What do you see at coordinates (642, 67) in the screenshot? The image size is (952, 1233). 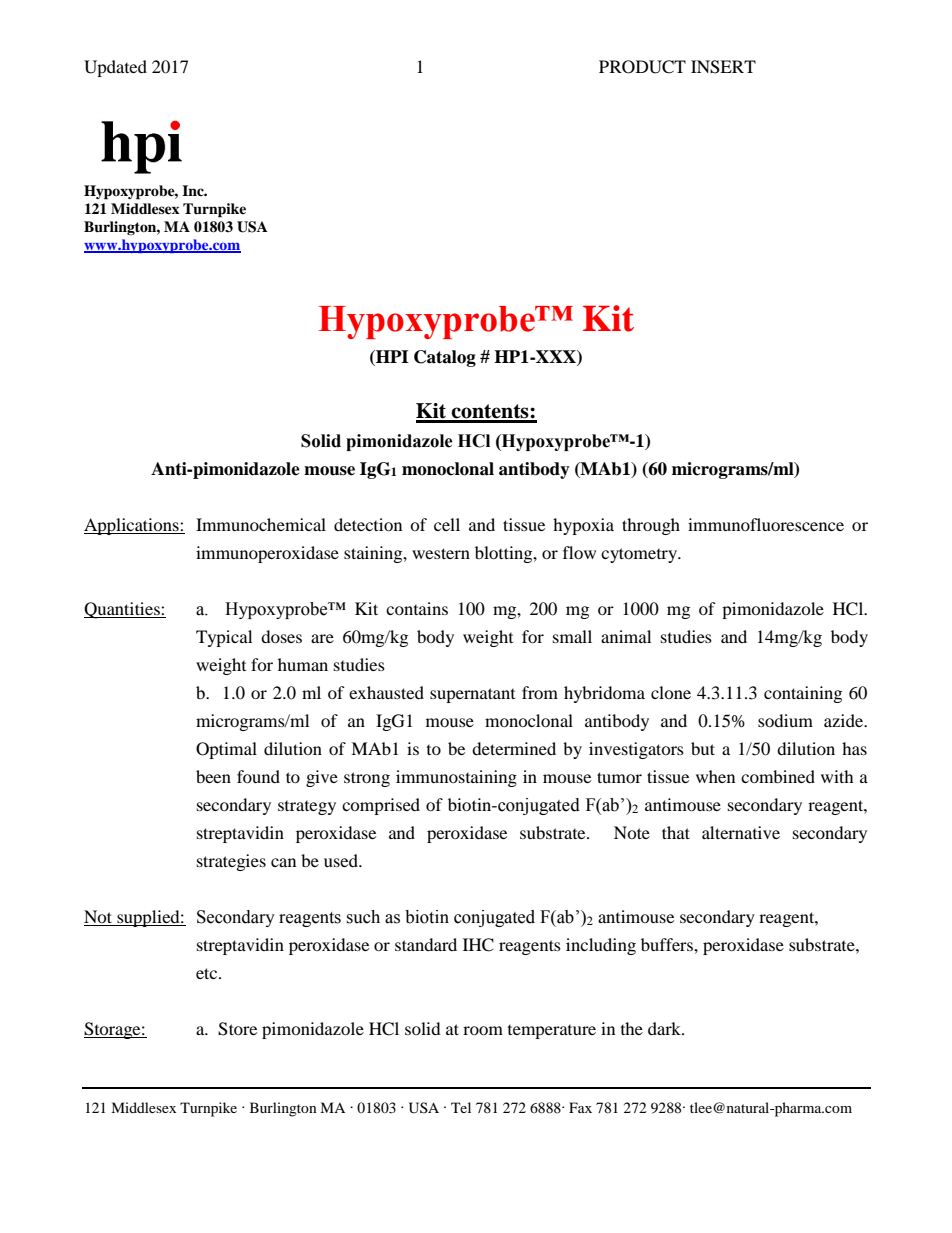 I see `PRODUCT` at bounding box center [642, 67].
